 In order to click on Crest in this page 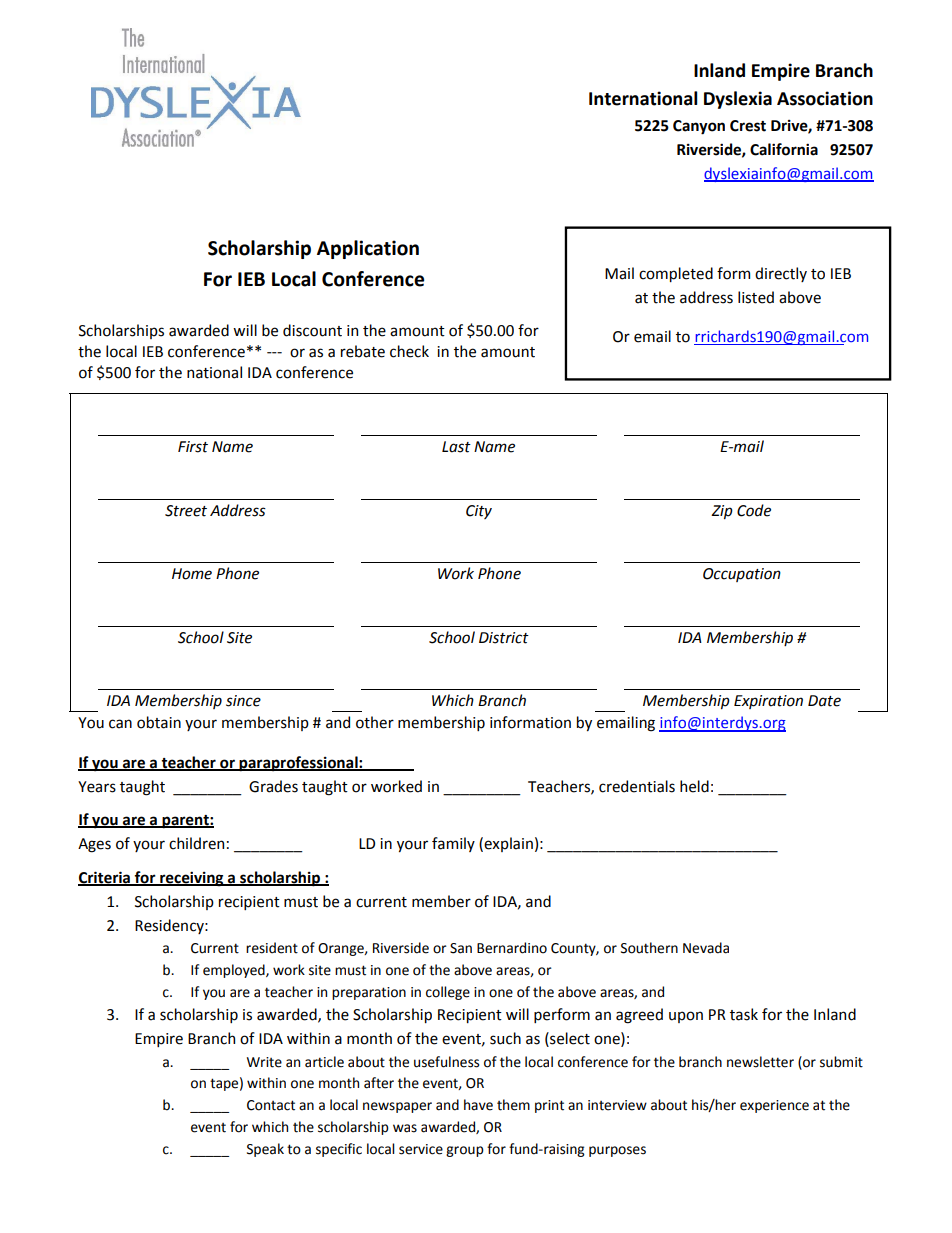, I will do `click(748, 126)`.
